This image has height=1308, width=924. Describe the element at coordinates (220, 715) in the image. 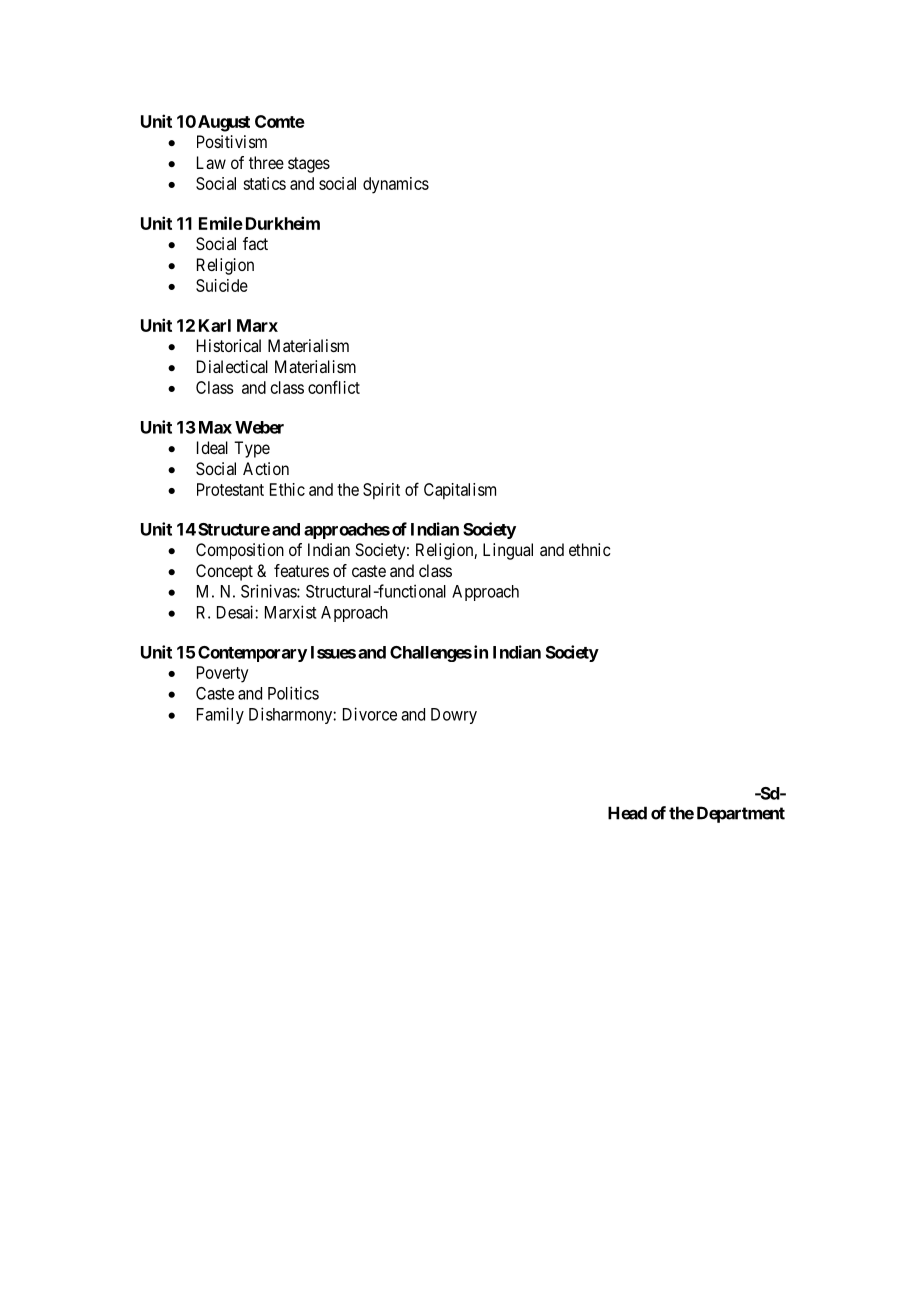

I see `Family` at that location.
